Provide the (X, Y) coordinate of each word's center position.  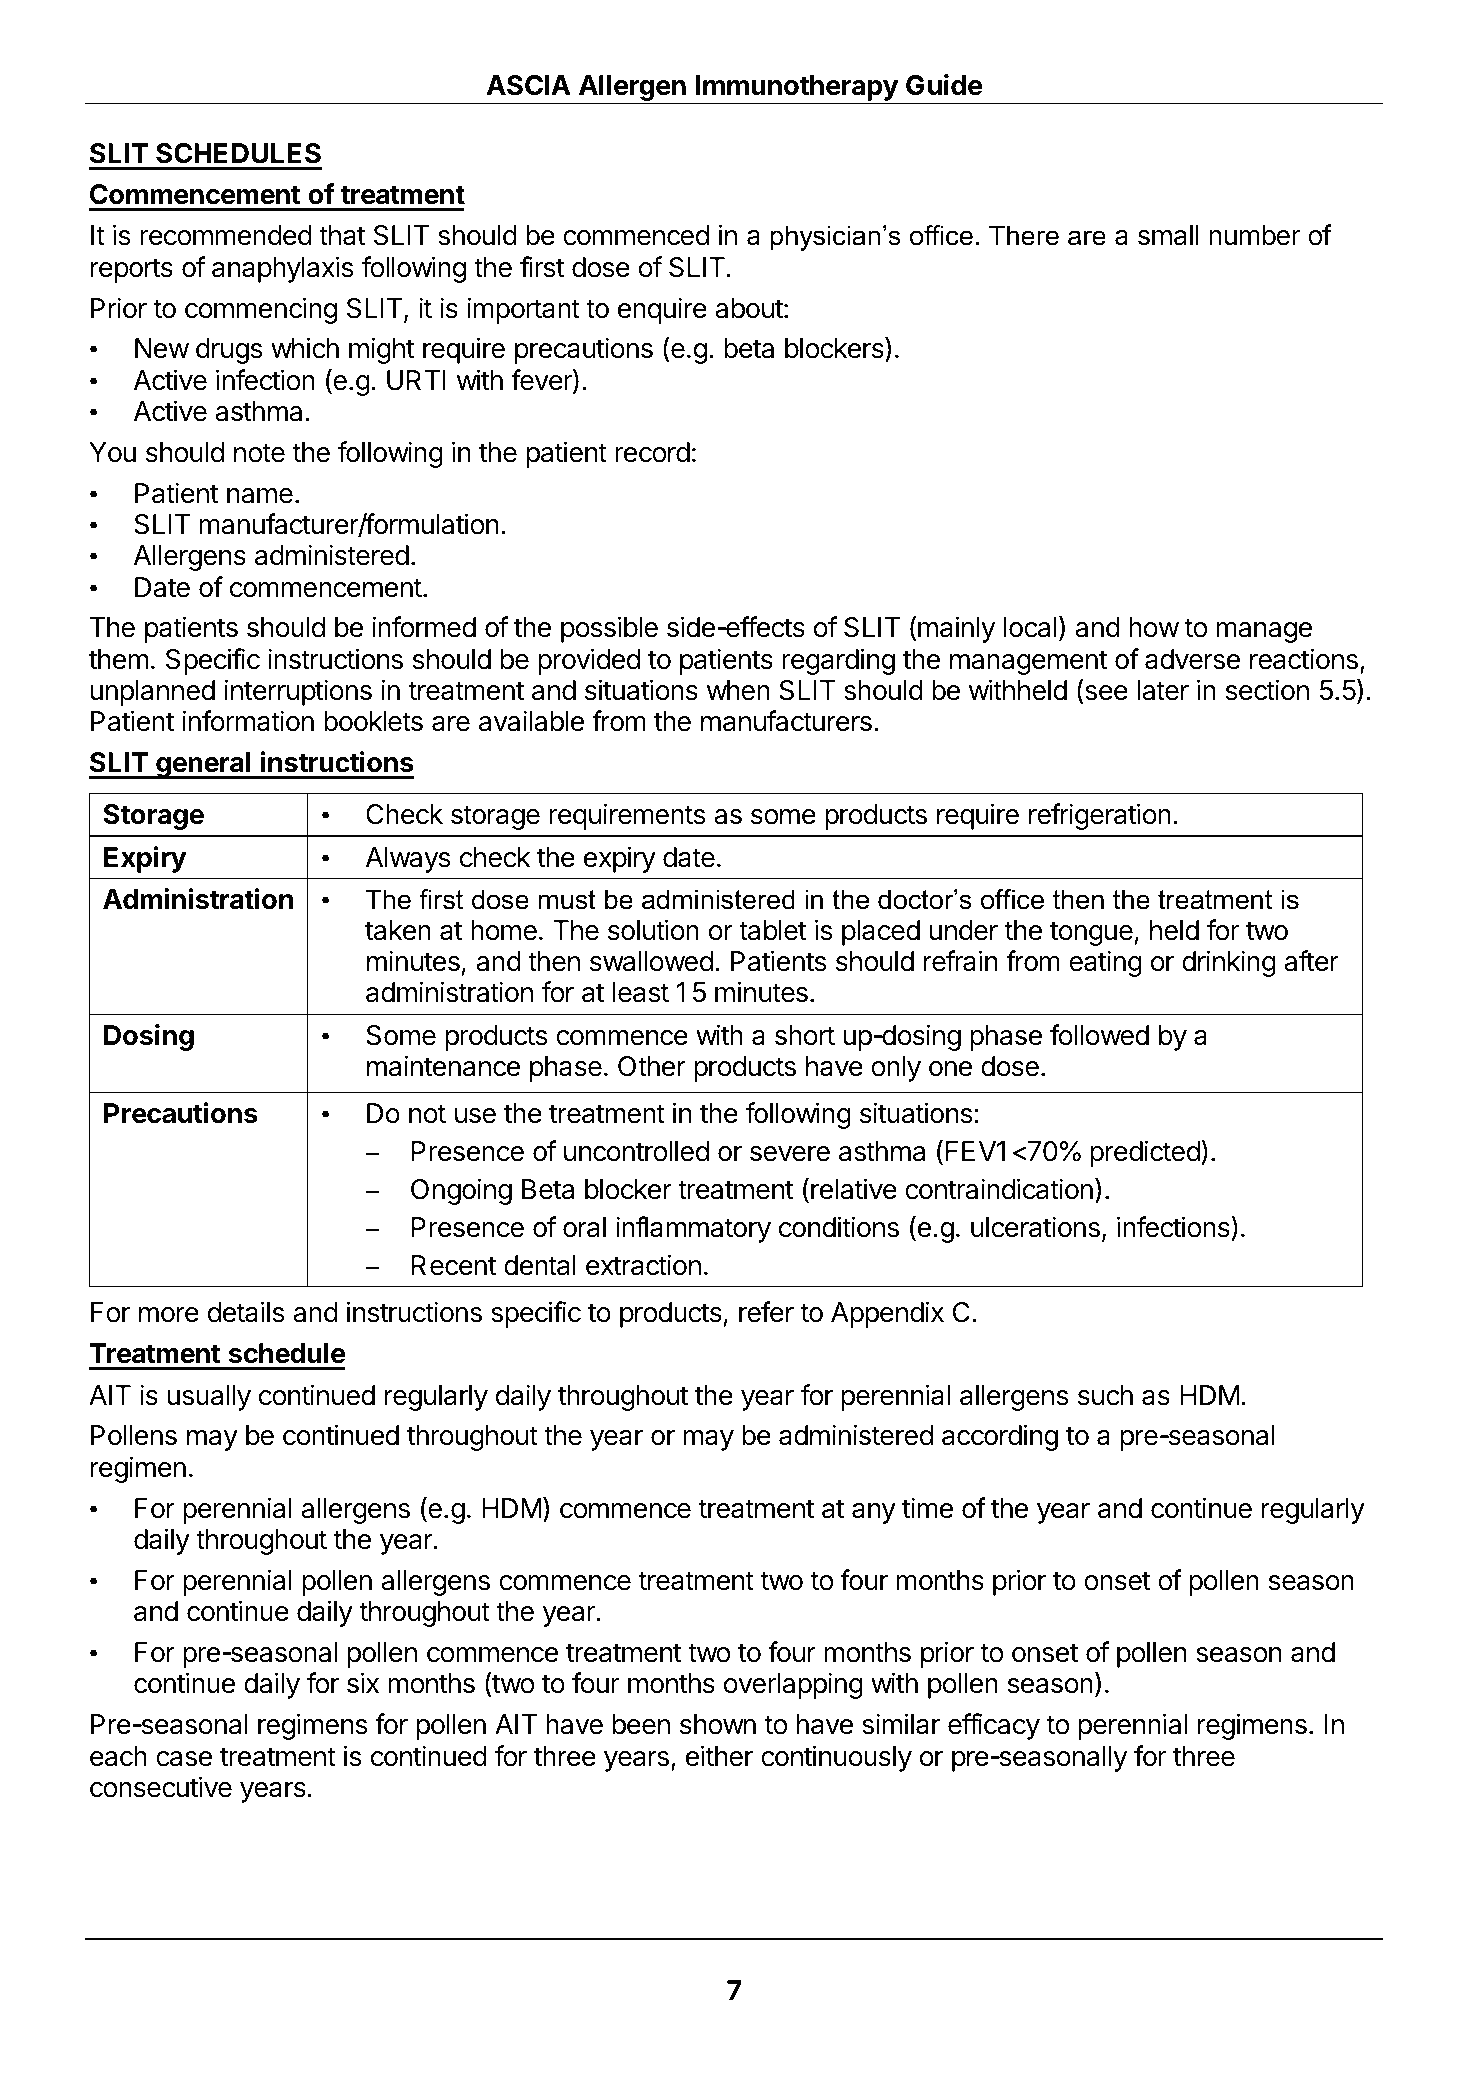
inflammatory (693, 1229)
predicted (1146, 1153)
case (184, 1759)
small (1168, 235)
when (738, 690)
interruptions (298, 692)
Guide (944, 85)
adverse (1192, 659)
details (246, 1312)
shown (718, 1724)
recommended (226, 235)
